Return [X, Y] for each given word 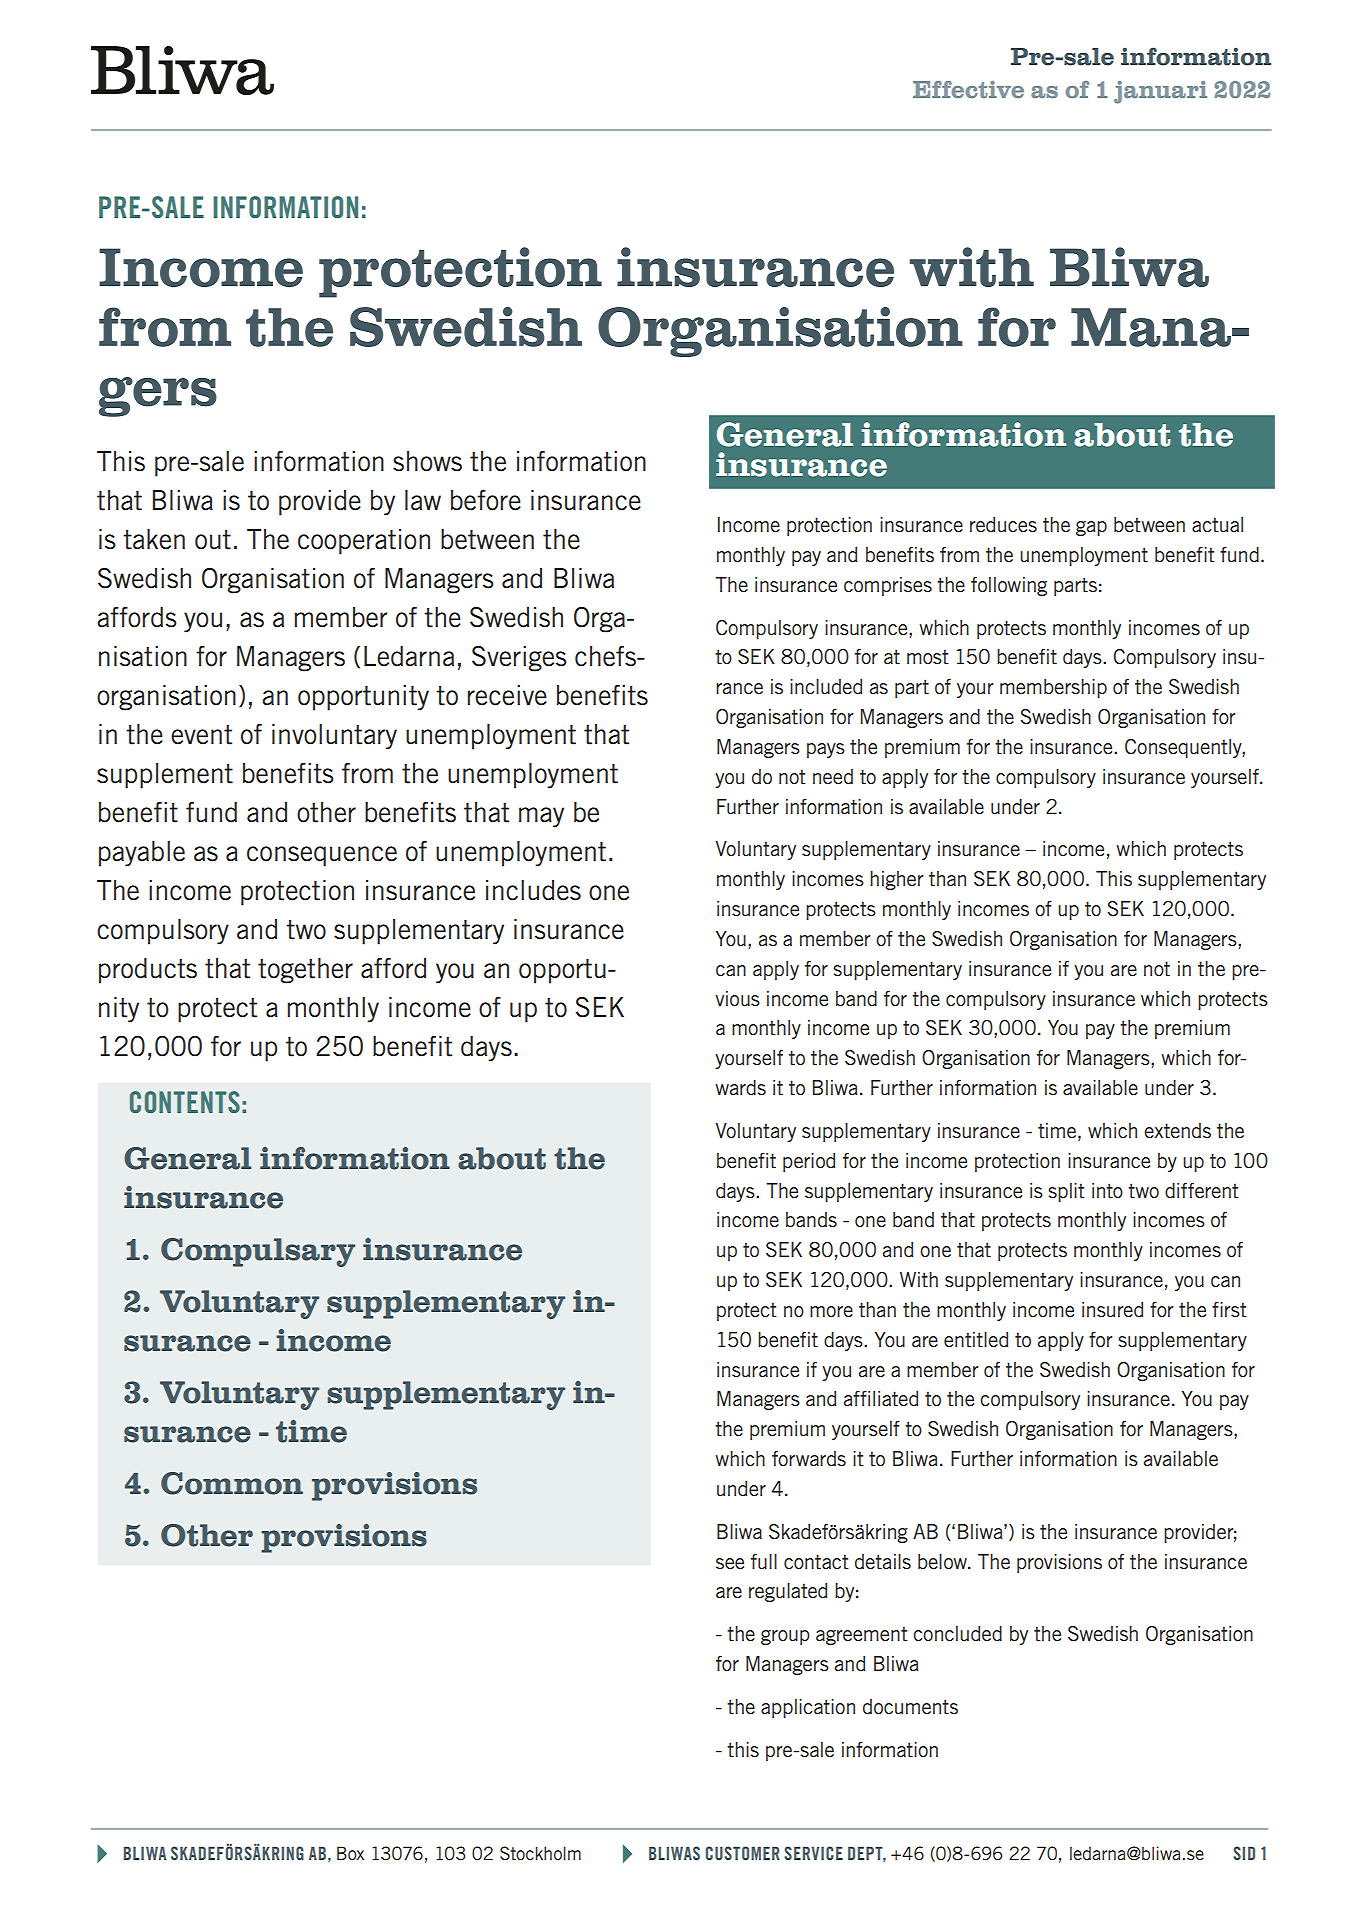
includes [533, 890]
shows [427, 461]
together [305, 971]
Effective [968, 89]
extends [1177, 1131]
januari [1160, 92]
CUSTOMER [743, 1853]
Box [350, 1853]
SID [1244, 1853]
